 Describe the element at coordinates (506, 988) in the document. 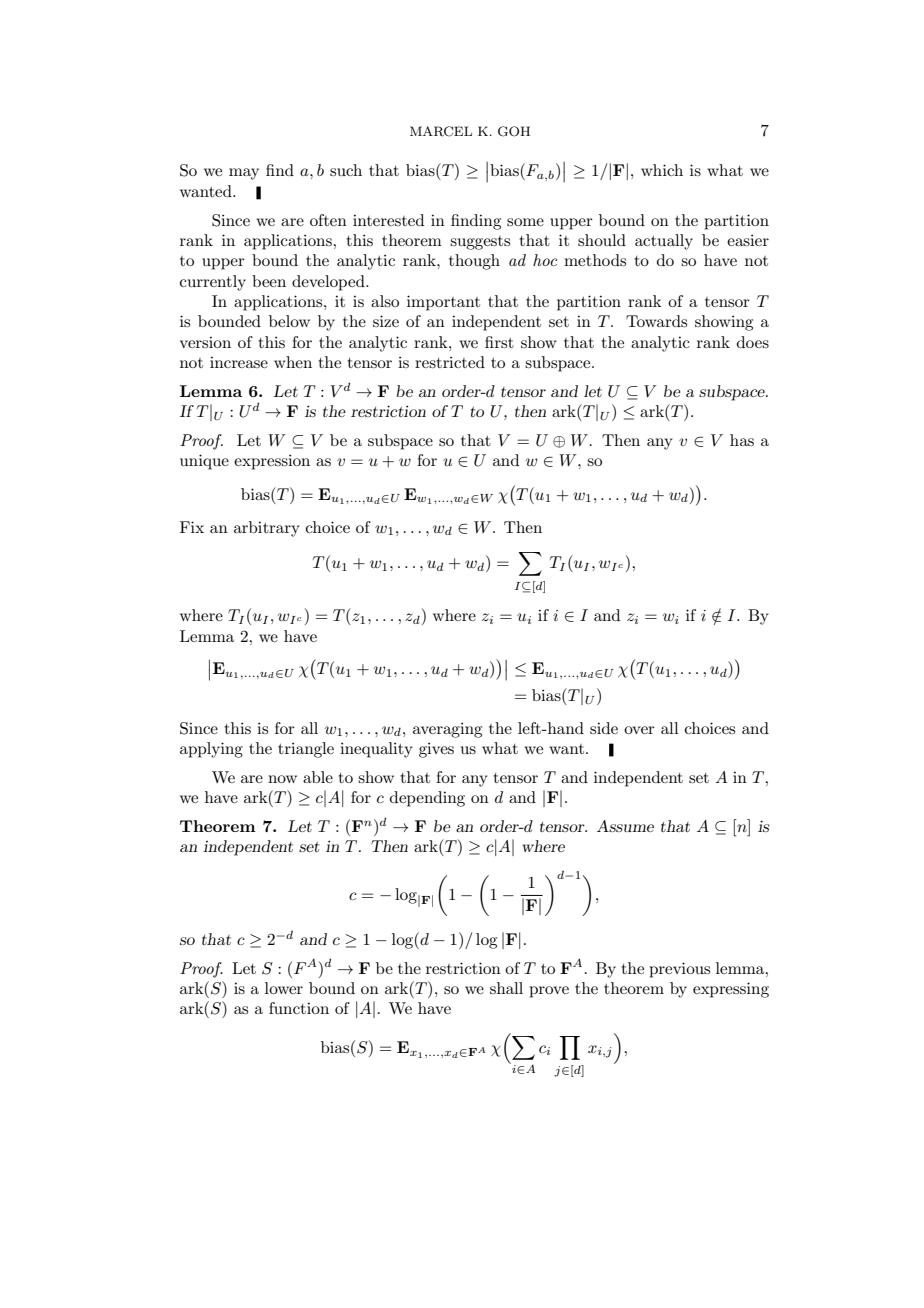

I see `shall` at that location.
